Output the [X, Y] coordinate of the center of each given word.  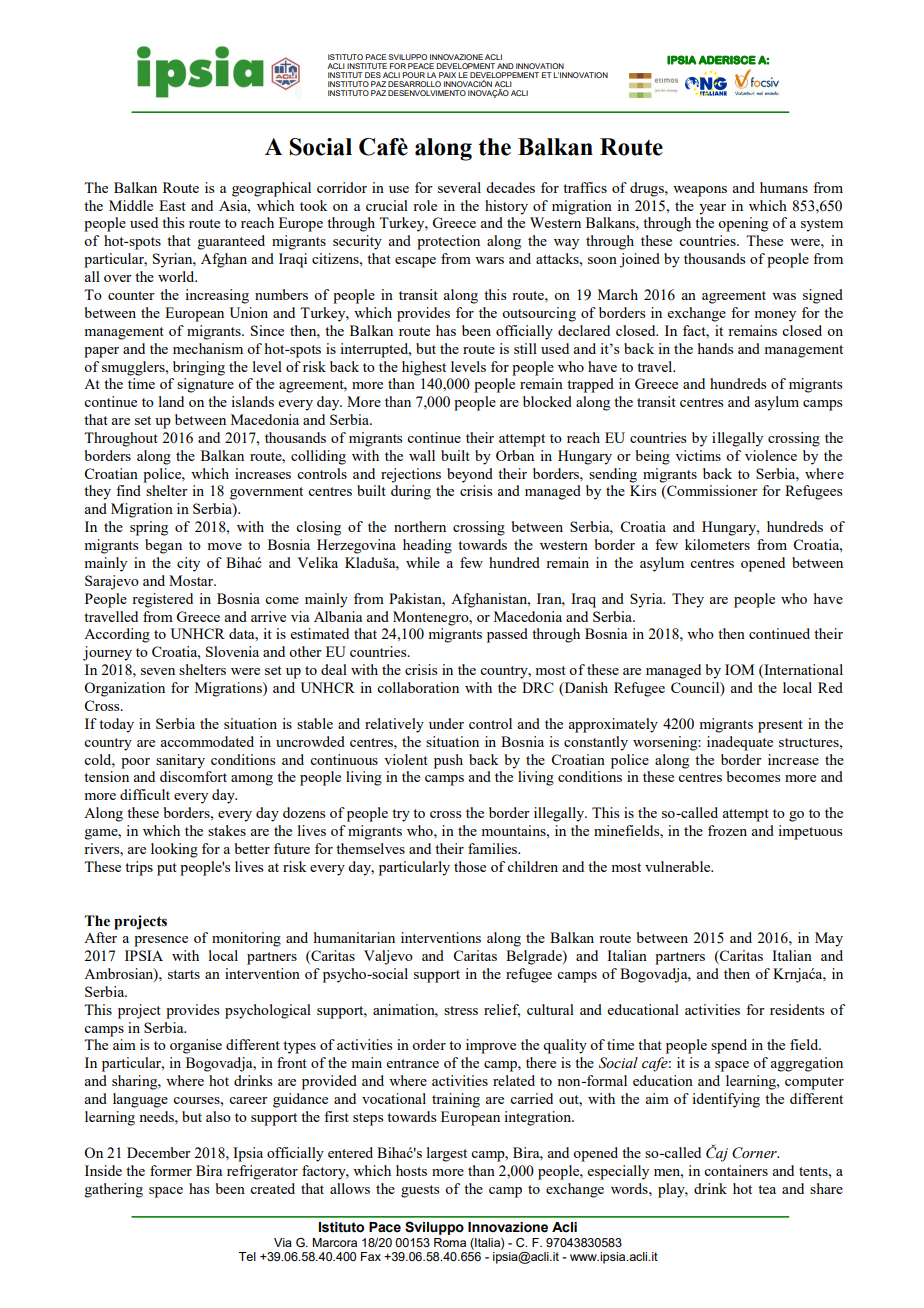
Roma [450, 1242]
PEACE [421, 66]
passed [507, 635]
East [172, 205]
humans [784, 187]
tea [767, 1189]
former [171, 1170]
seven [158, 671]
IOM [739, 669]
